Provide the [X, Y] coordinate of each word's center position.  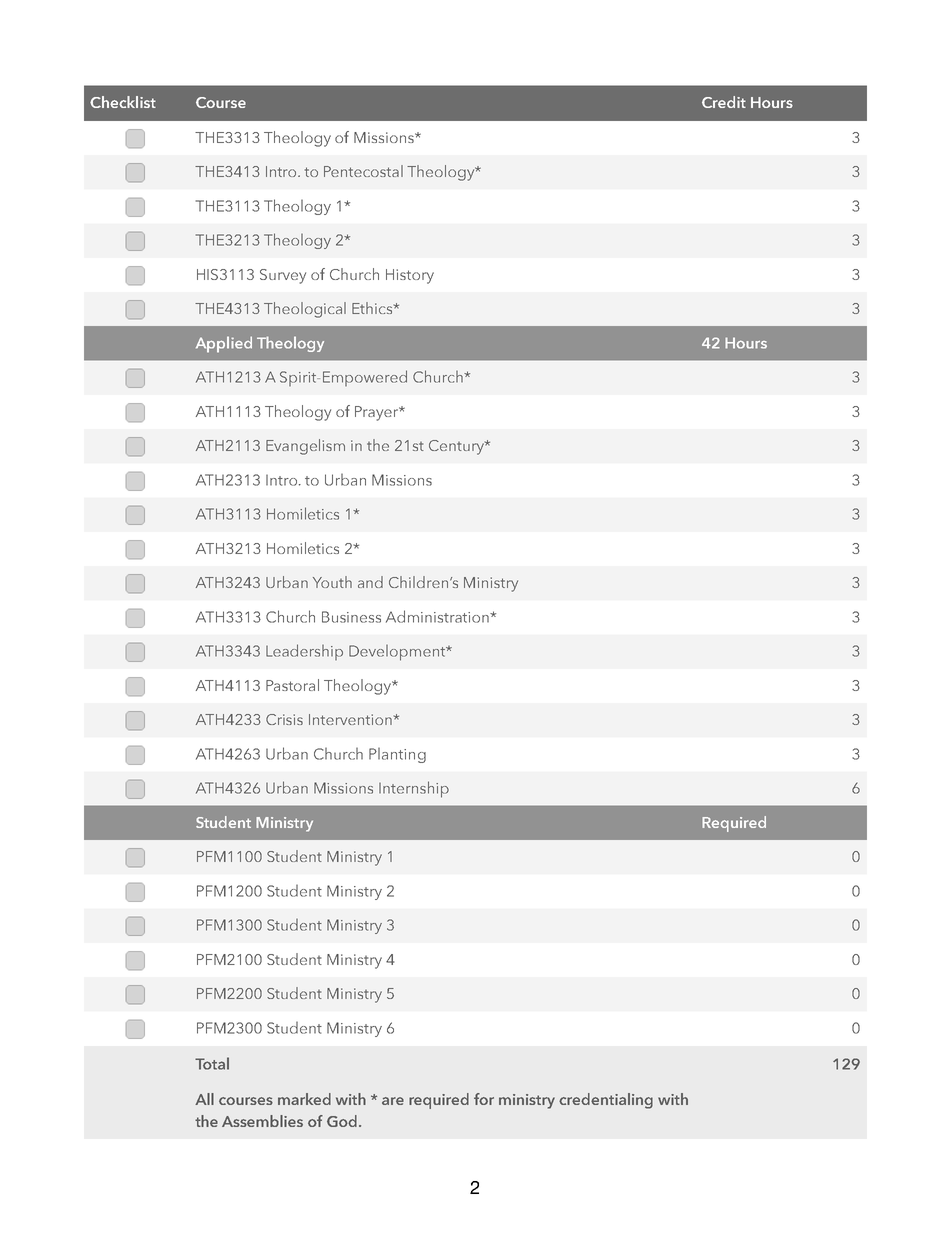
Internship [414, 789]
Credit [724, 102]
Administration [438, 616]
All [204, 1099]
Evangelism [305, 447]
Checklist [123, 102]
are [393, 1101]
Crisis [284, 719]
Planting [397, 755]
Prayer [378, 413]
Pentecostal [363, 171]
